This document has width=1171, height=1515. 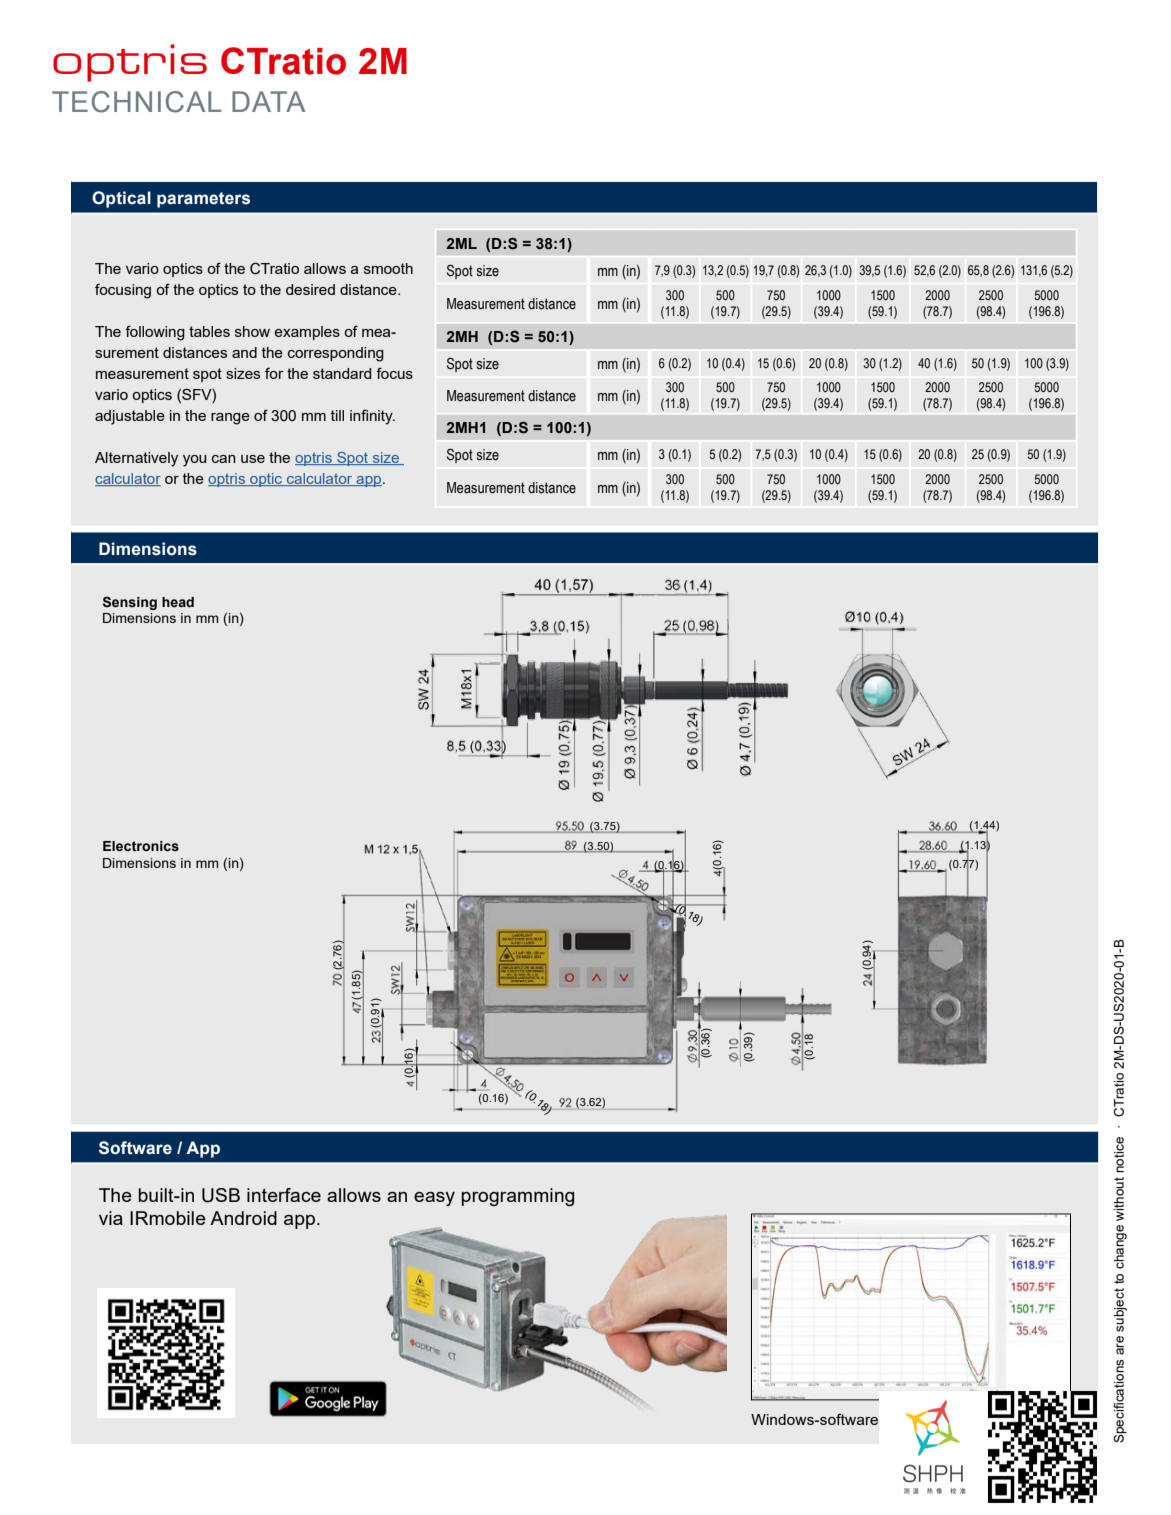 What do you see at coordinates (141, 846) in the document?
I see `Electronics` at bounding box center [141, 846].
